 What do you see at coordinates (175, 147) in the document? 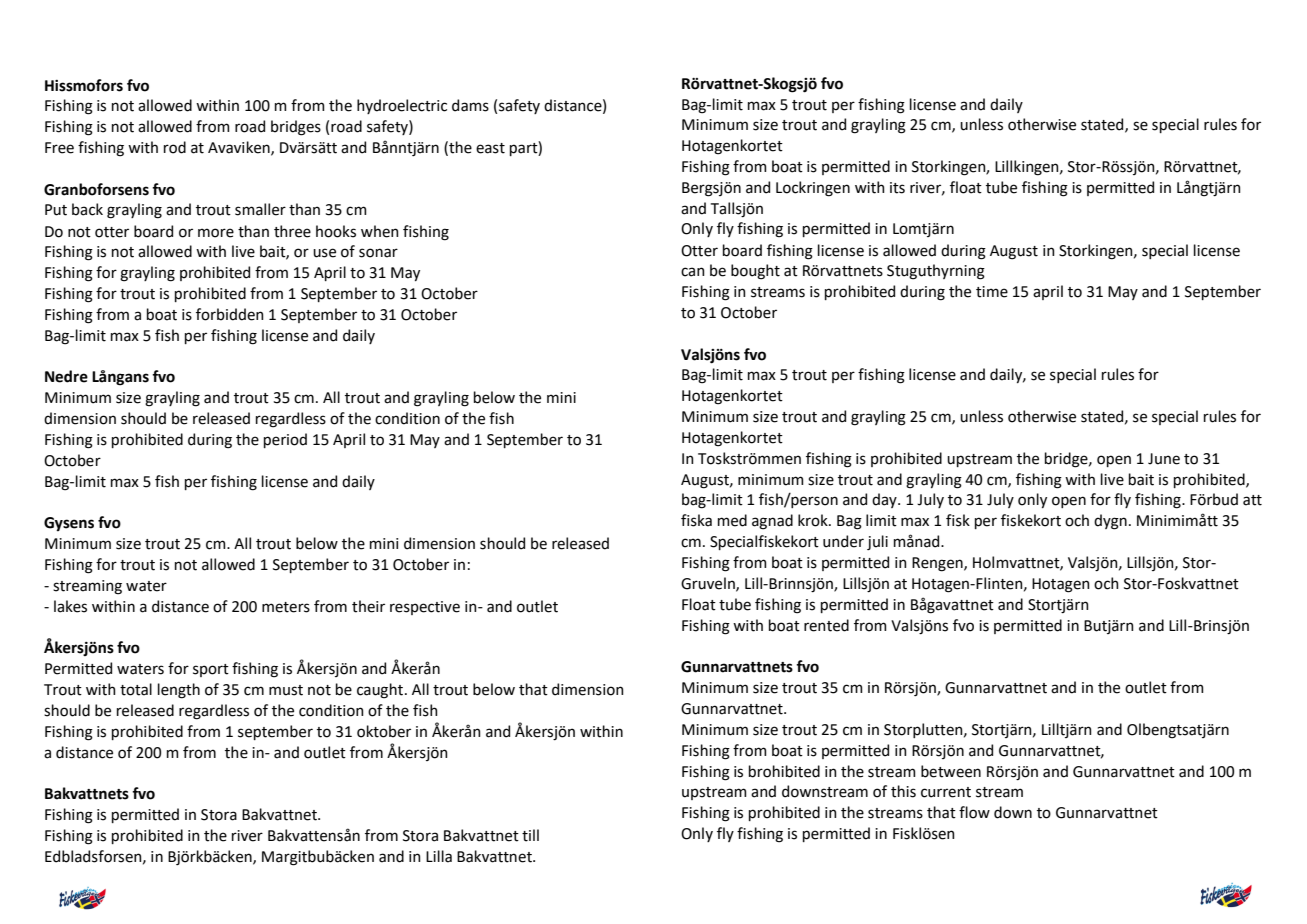
I see `rod` at bounding box center [175, 147].
